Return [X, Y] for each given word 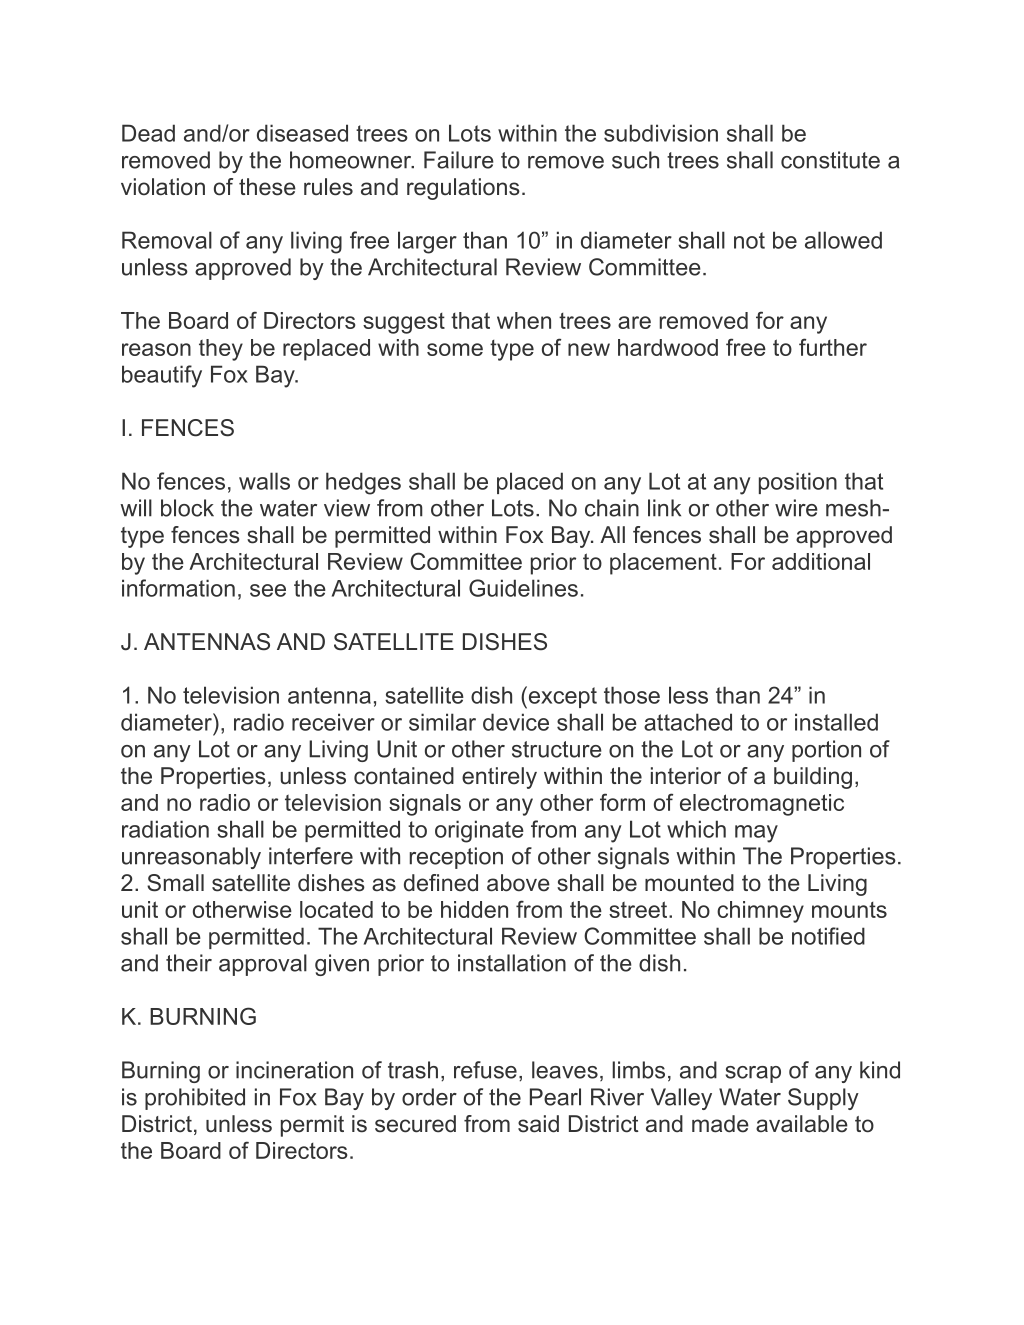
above [518, 883]
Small [175, 883]
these [267, 187]
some [455, 349]
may [756, 834]
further [833, 347]
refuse [485, 1070]
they [221, 350]
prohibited [195, 1099]
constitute [830, 160]
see [268, 590]
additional [821, 561]
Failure [459, 160]
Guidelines [523, 588]
